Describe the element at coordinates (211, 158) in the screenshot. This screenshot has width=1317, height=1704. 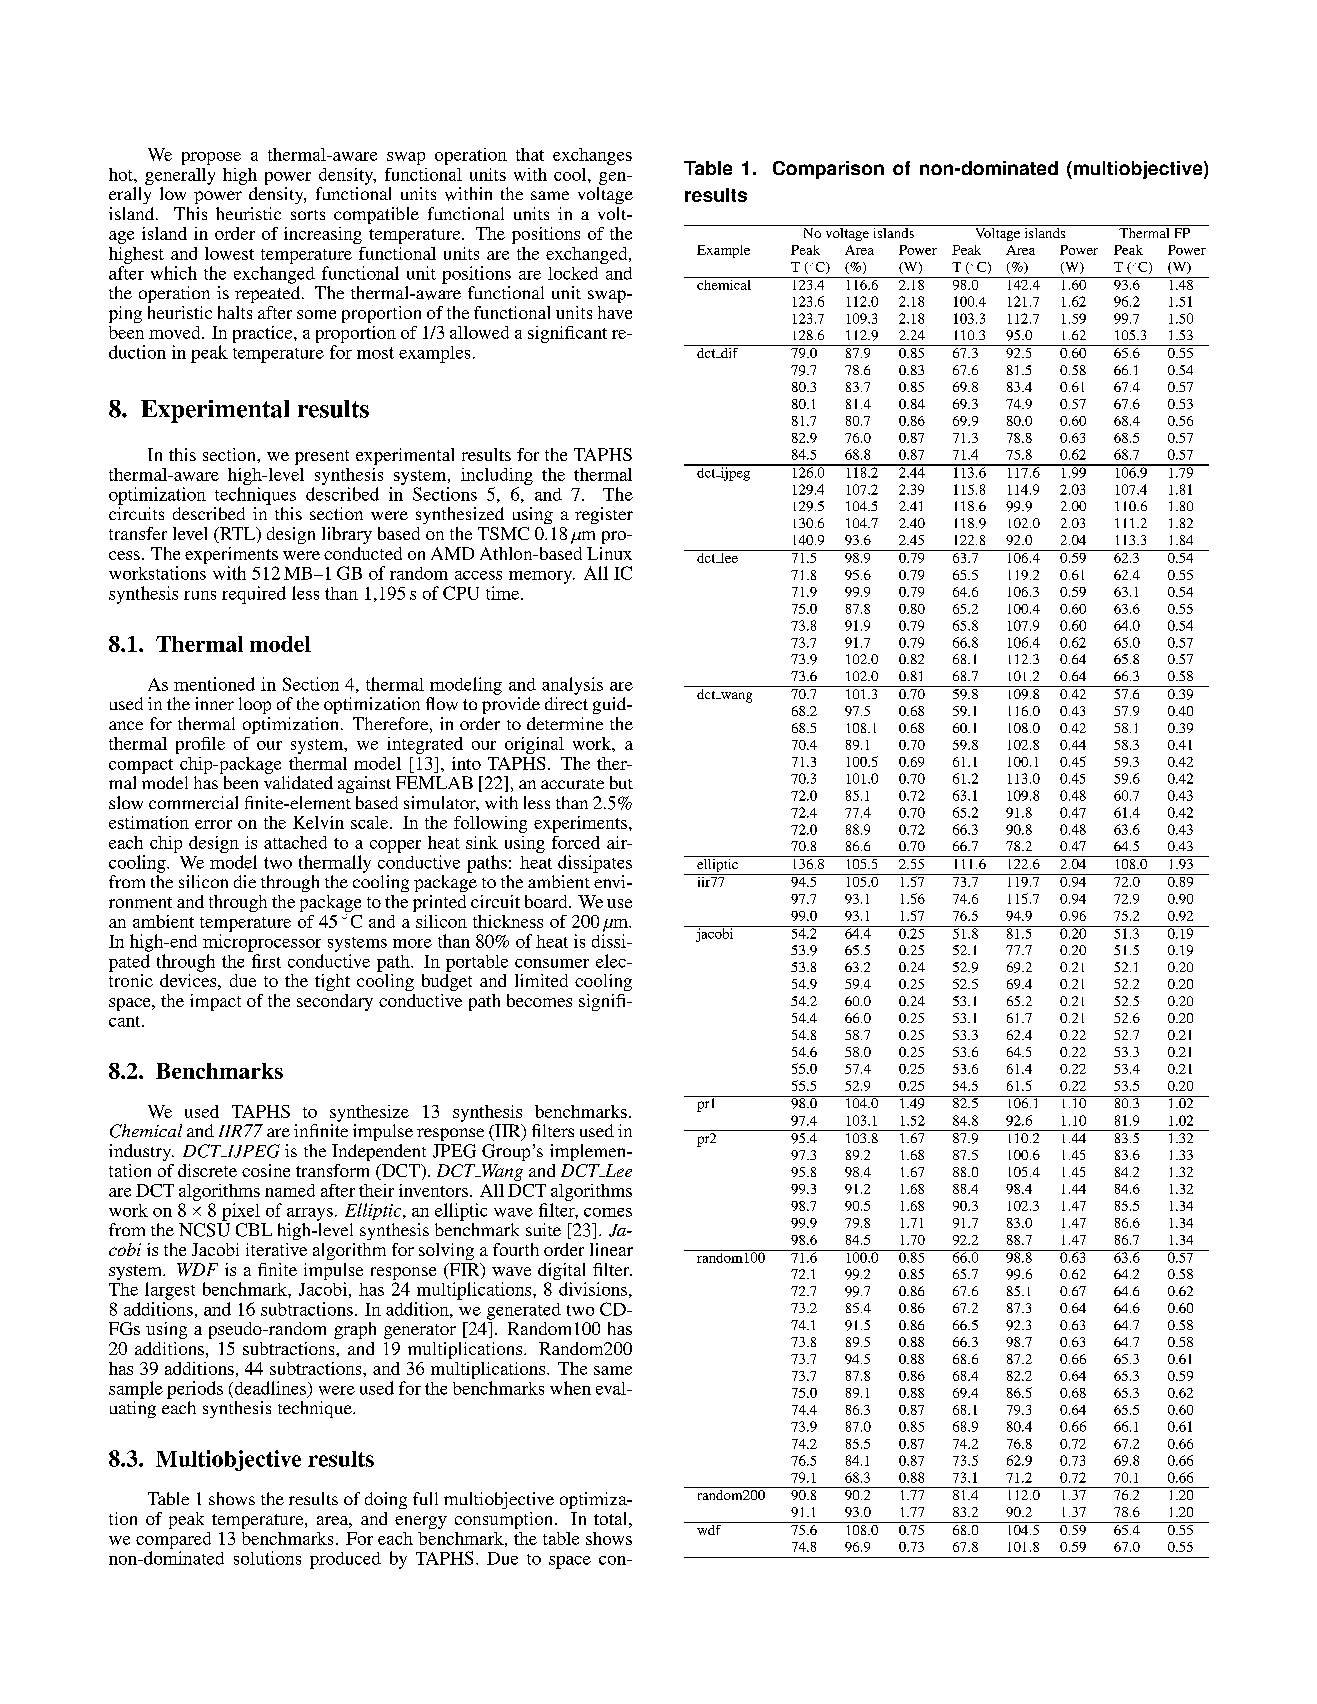
I see `propose` at that location.
